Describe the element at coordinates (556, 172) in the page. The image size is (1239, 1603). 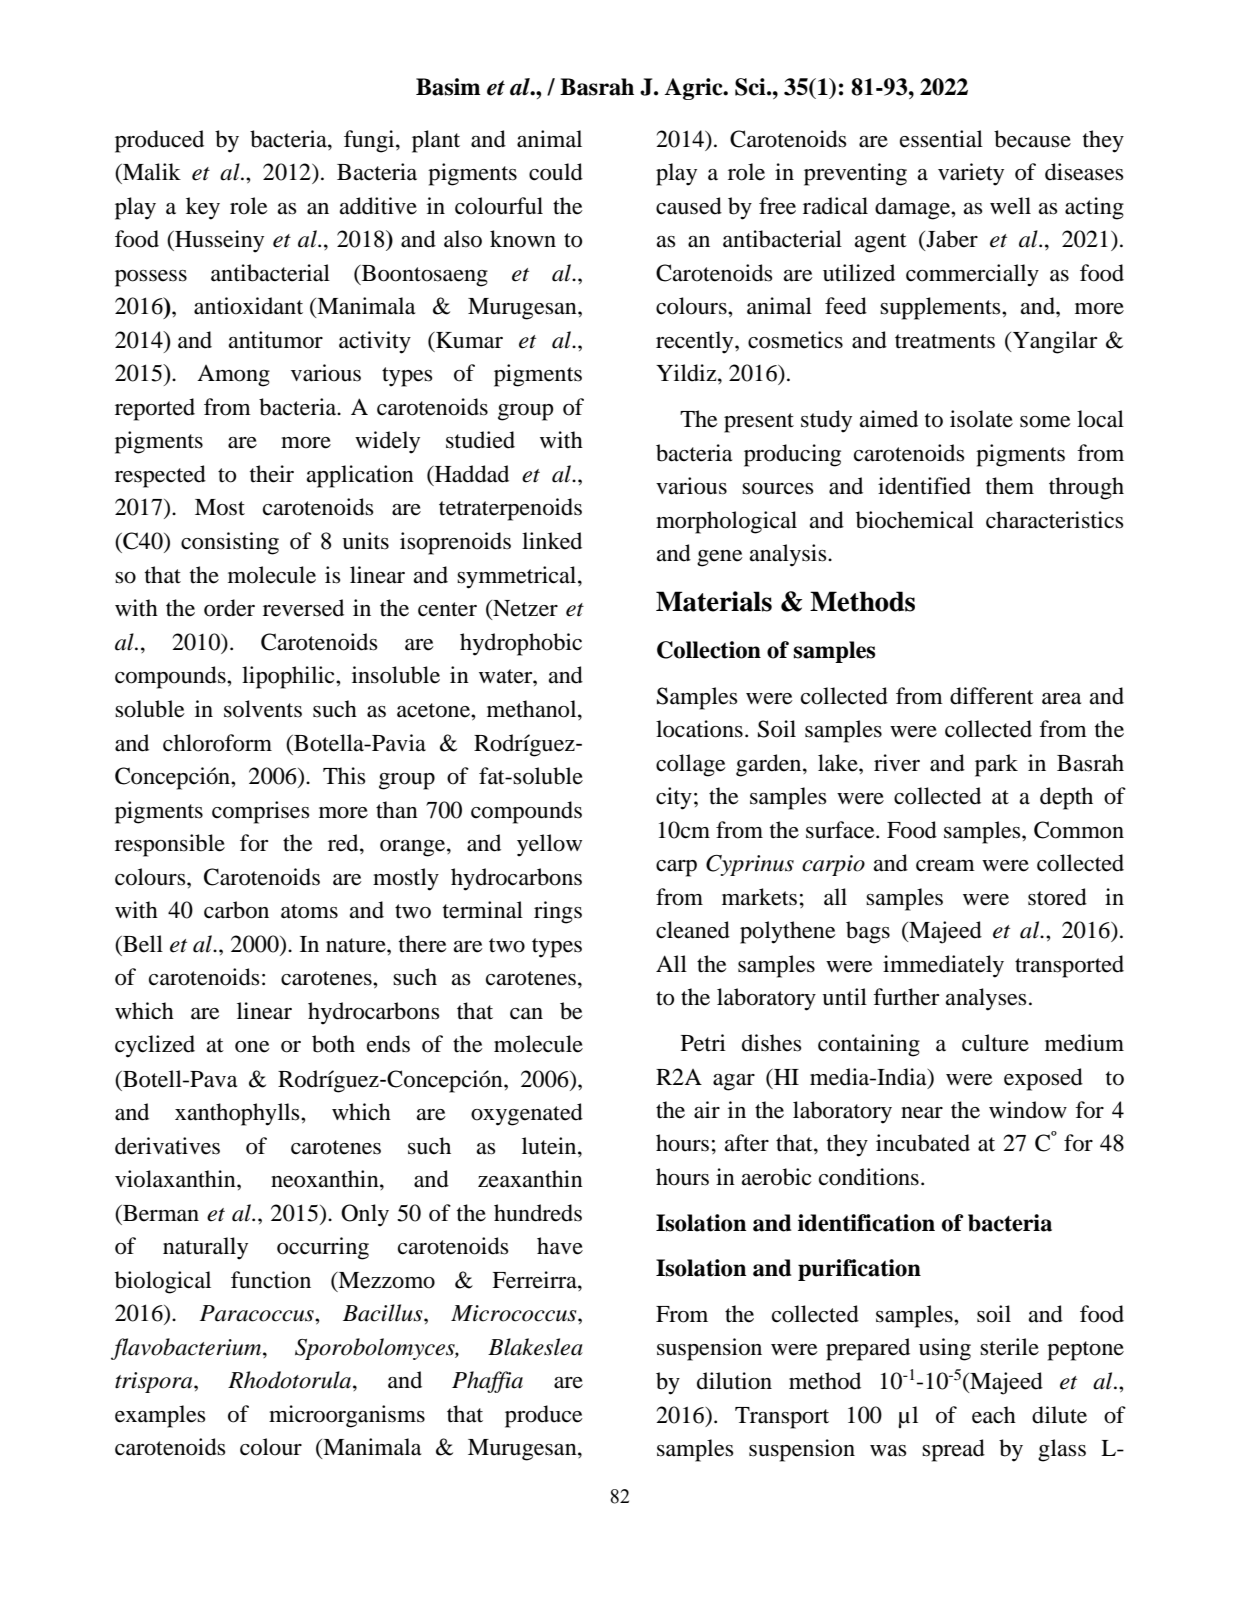
I see `could` at that location.
